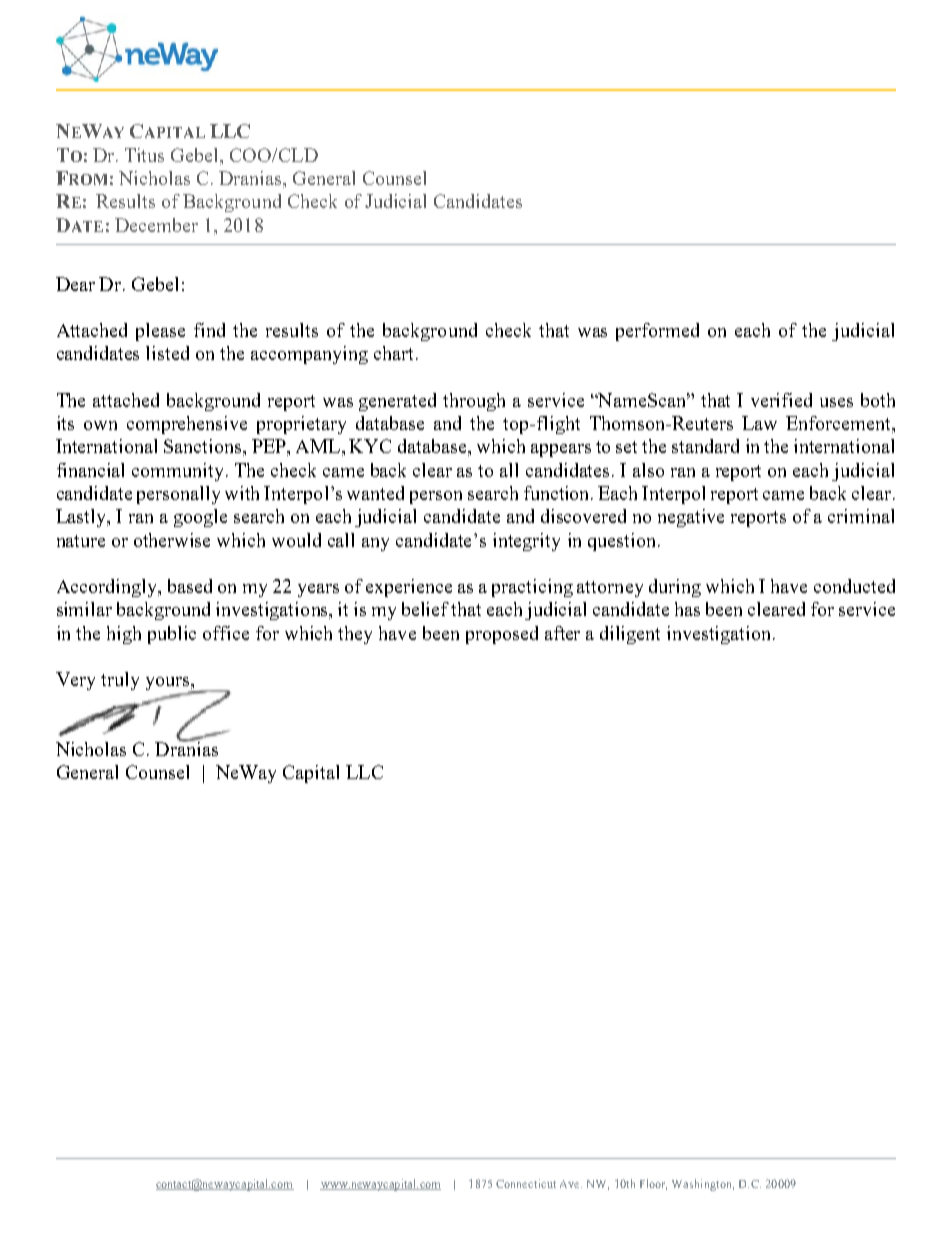  Describe the element at coordinates (653, 1184) in the screenshot. I see `Floor` at that location.
